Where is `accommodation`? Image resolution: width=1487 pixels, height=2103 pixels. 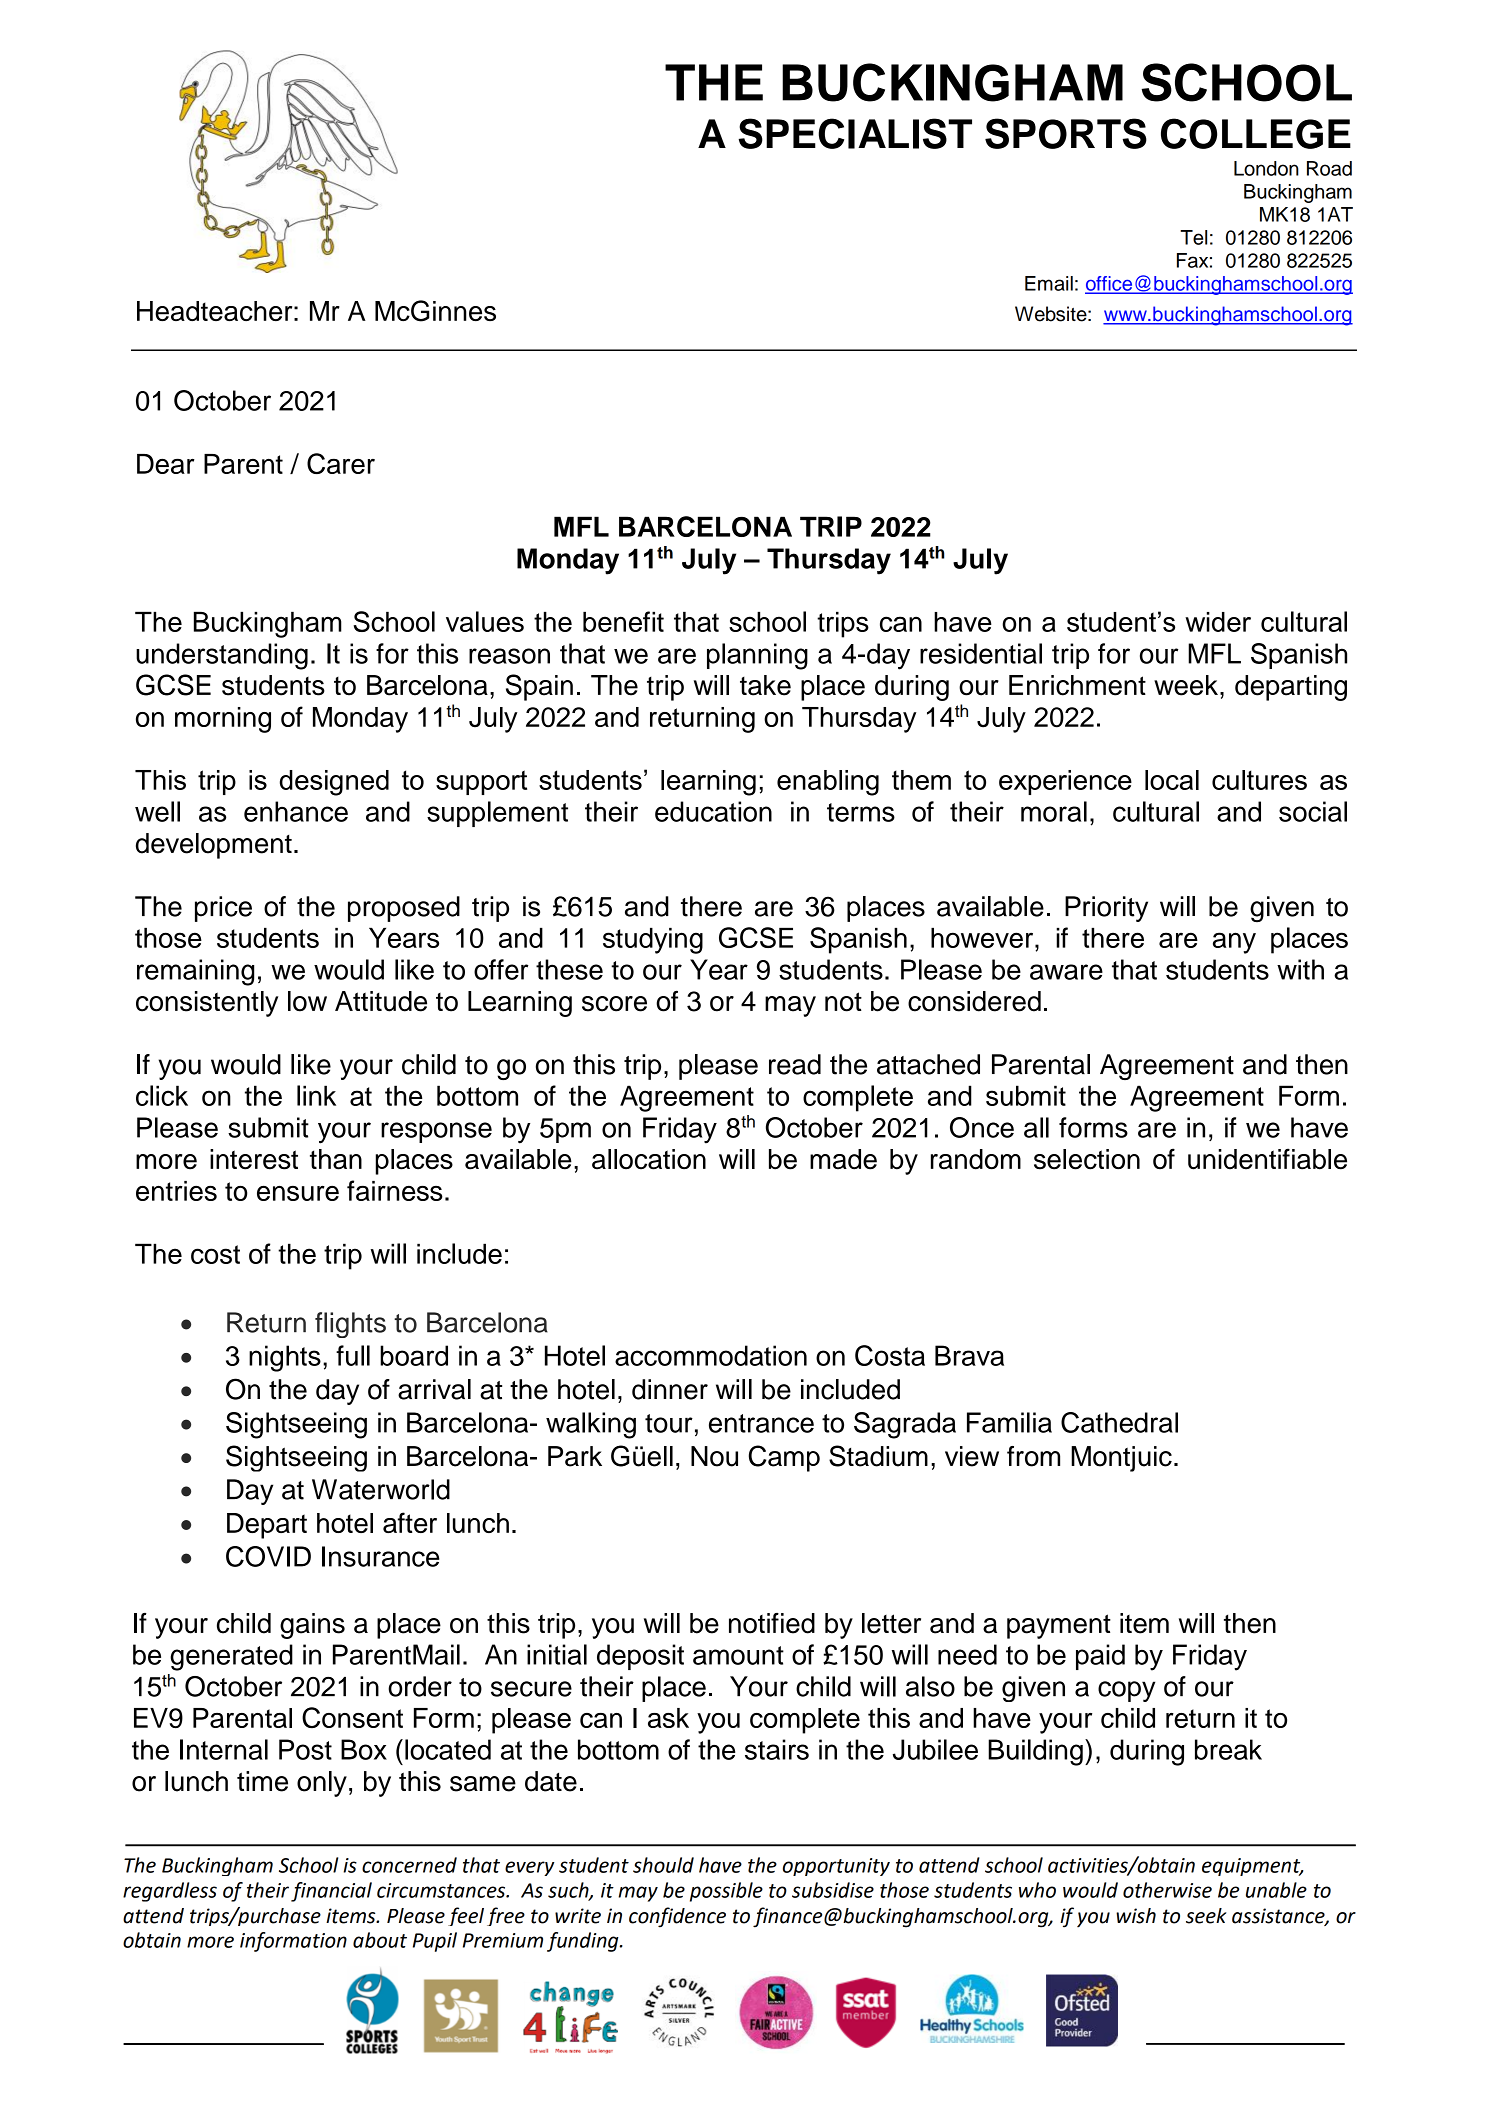 accommodation is located at coordinates (711, 1355).
